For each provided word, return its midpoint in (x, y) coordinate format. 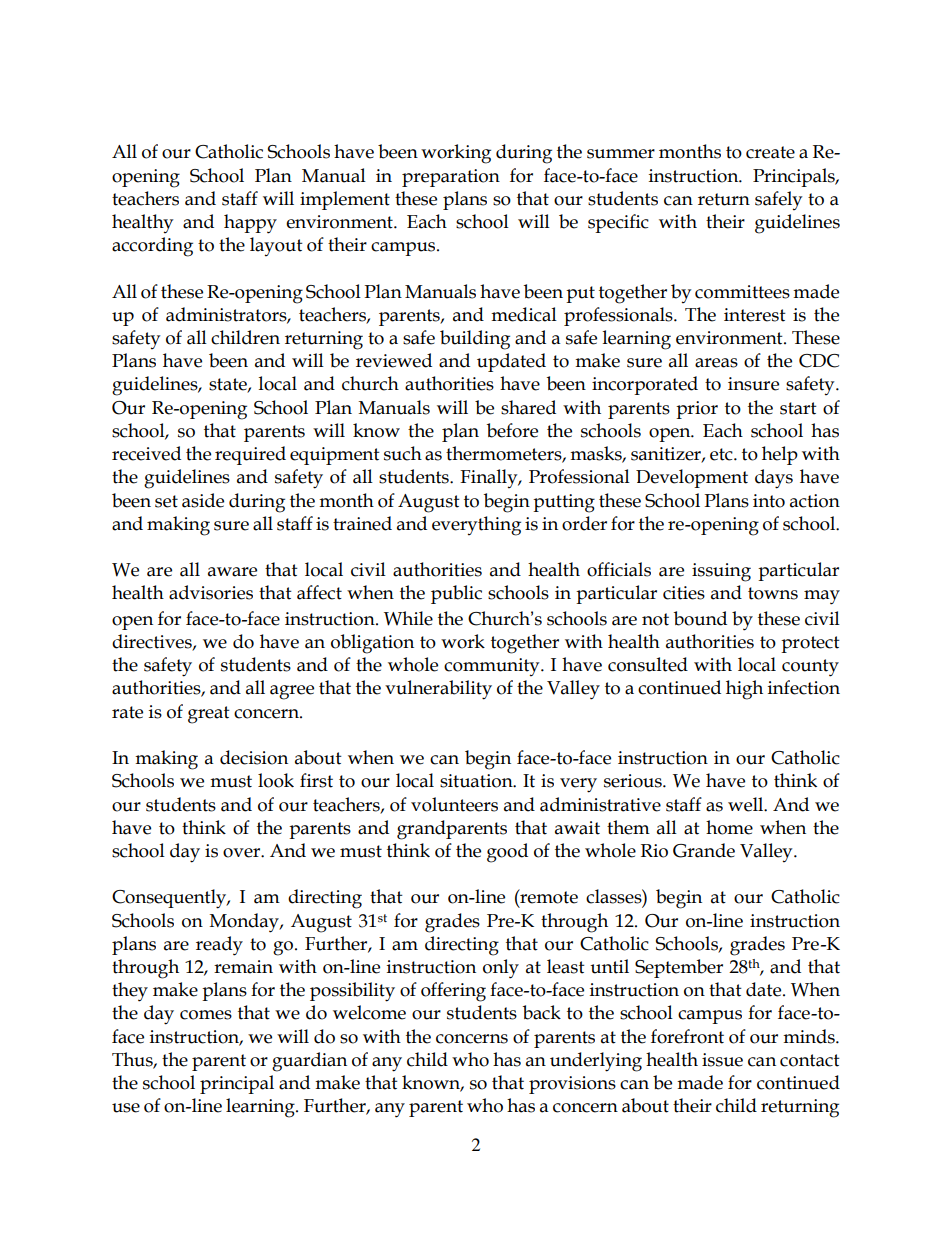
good (507, 853)
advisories (211, 592)
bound (700, 618)
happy (250, 224)
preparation (451, 178)
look (276, 780)
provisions (572, 1085)
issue (722, 1060)
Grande (704, 850)
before (512, 430)
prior (697, 410)
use (126, 1108)
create (770, 152)
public (456, 594)
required (250, 455)
